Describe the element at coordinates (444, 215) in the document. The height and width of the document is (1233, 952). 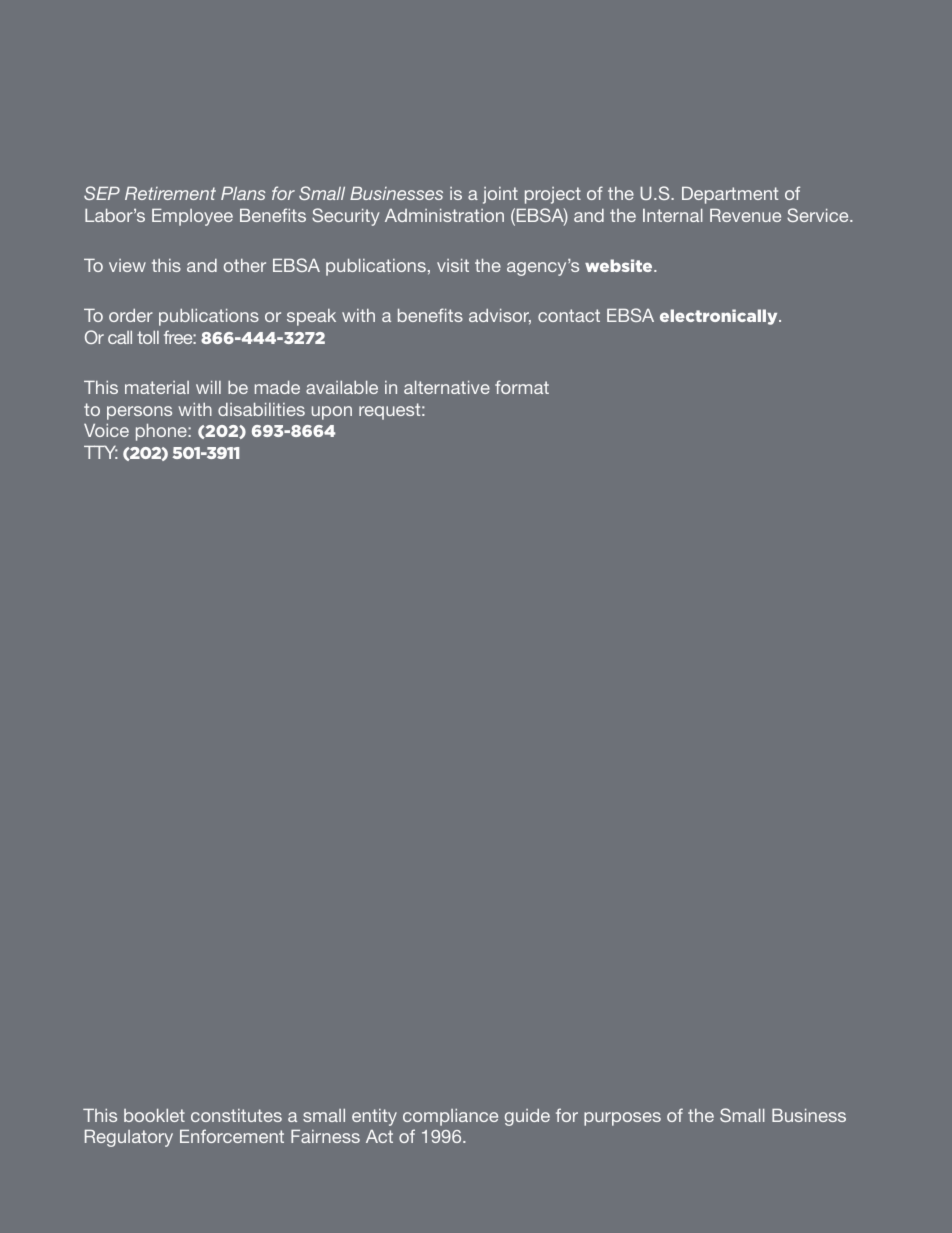
I see `Administration` at that location.
